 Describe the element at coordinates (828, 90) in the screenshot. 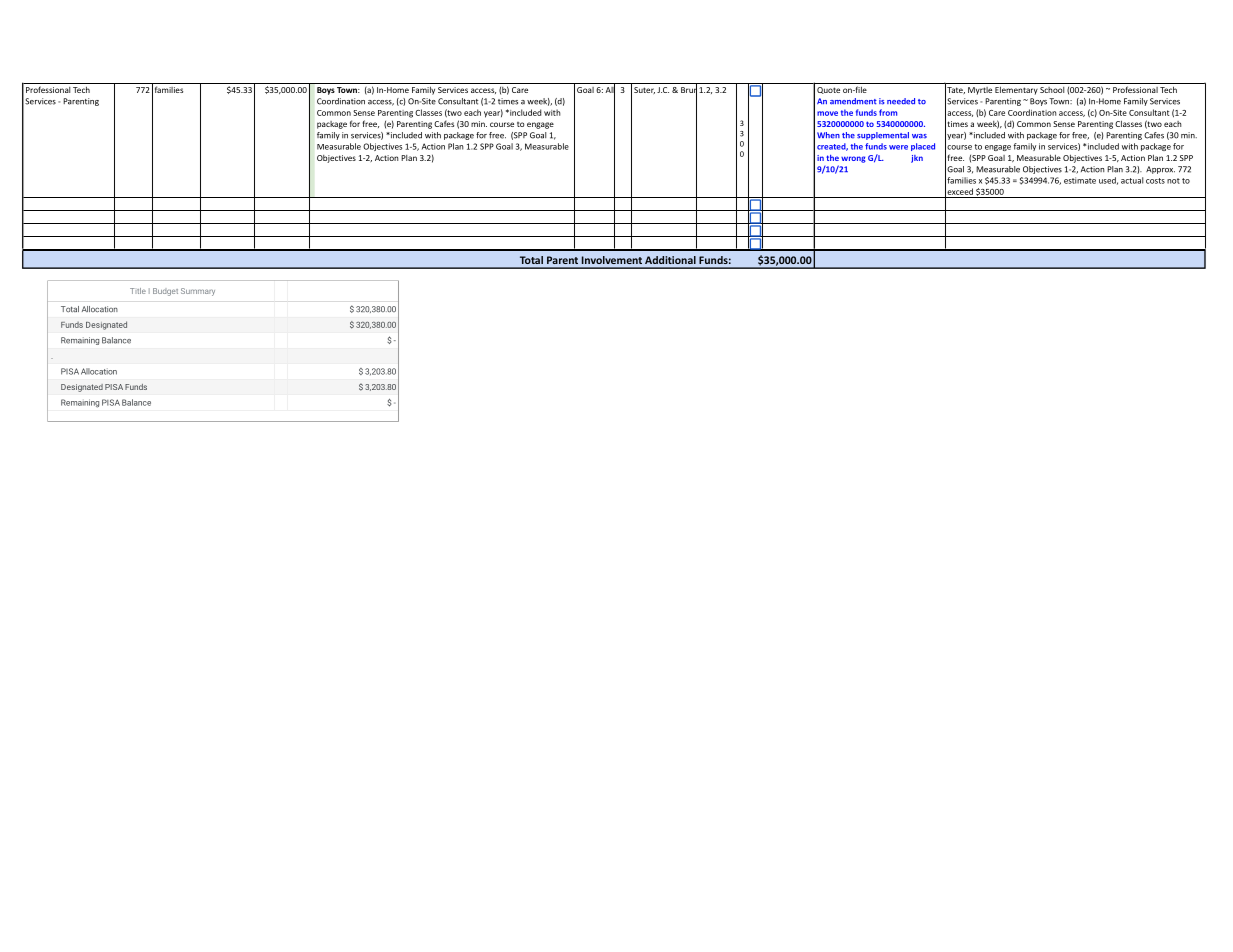

I see `Quote` at that location.
